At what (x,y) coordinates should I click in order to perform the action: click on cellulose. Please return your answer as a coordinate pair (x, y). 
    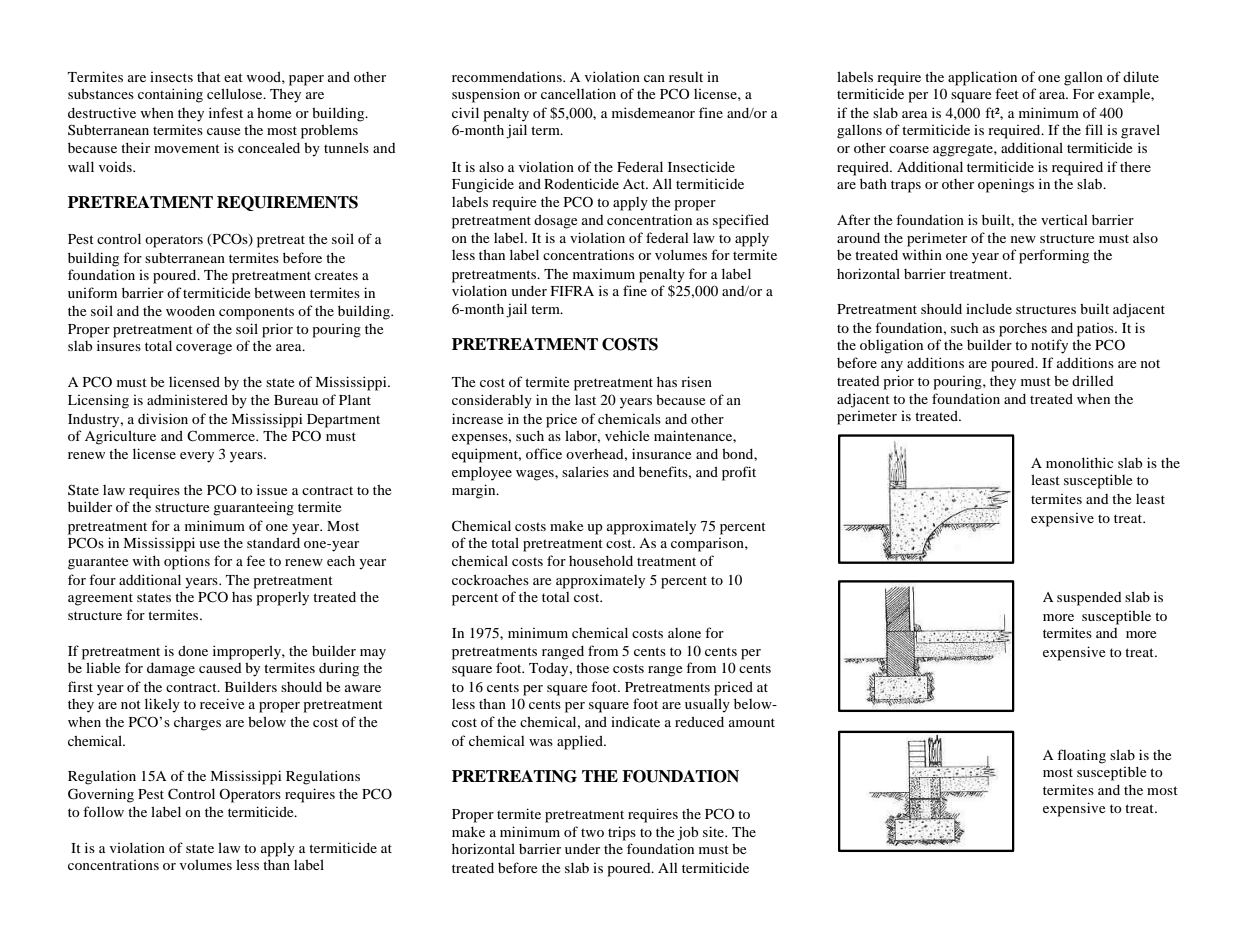
    Looking at the image, I should click on (236, 93).
